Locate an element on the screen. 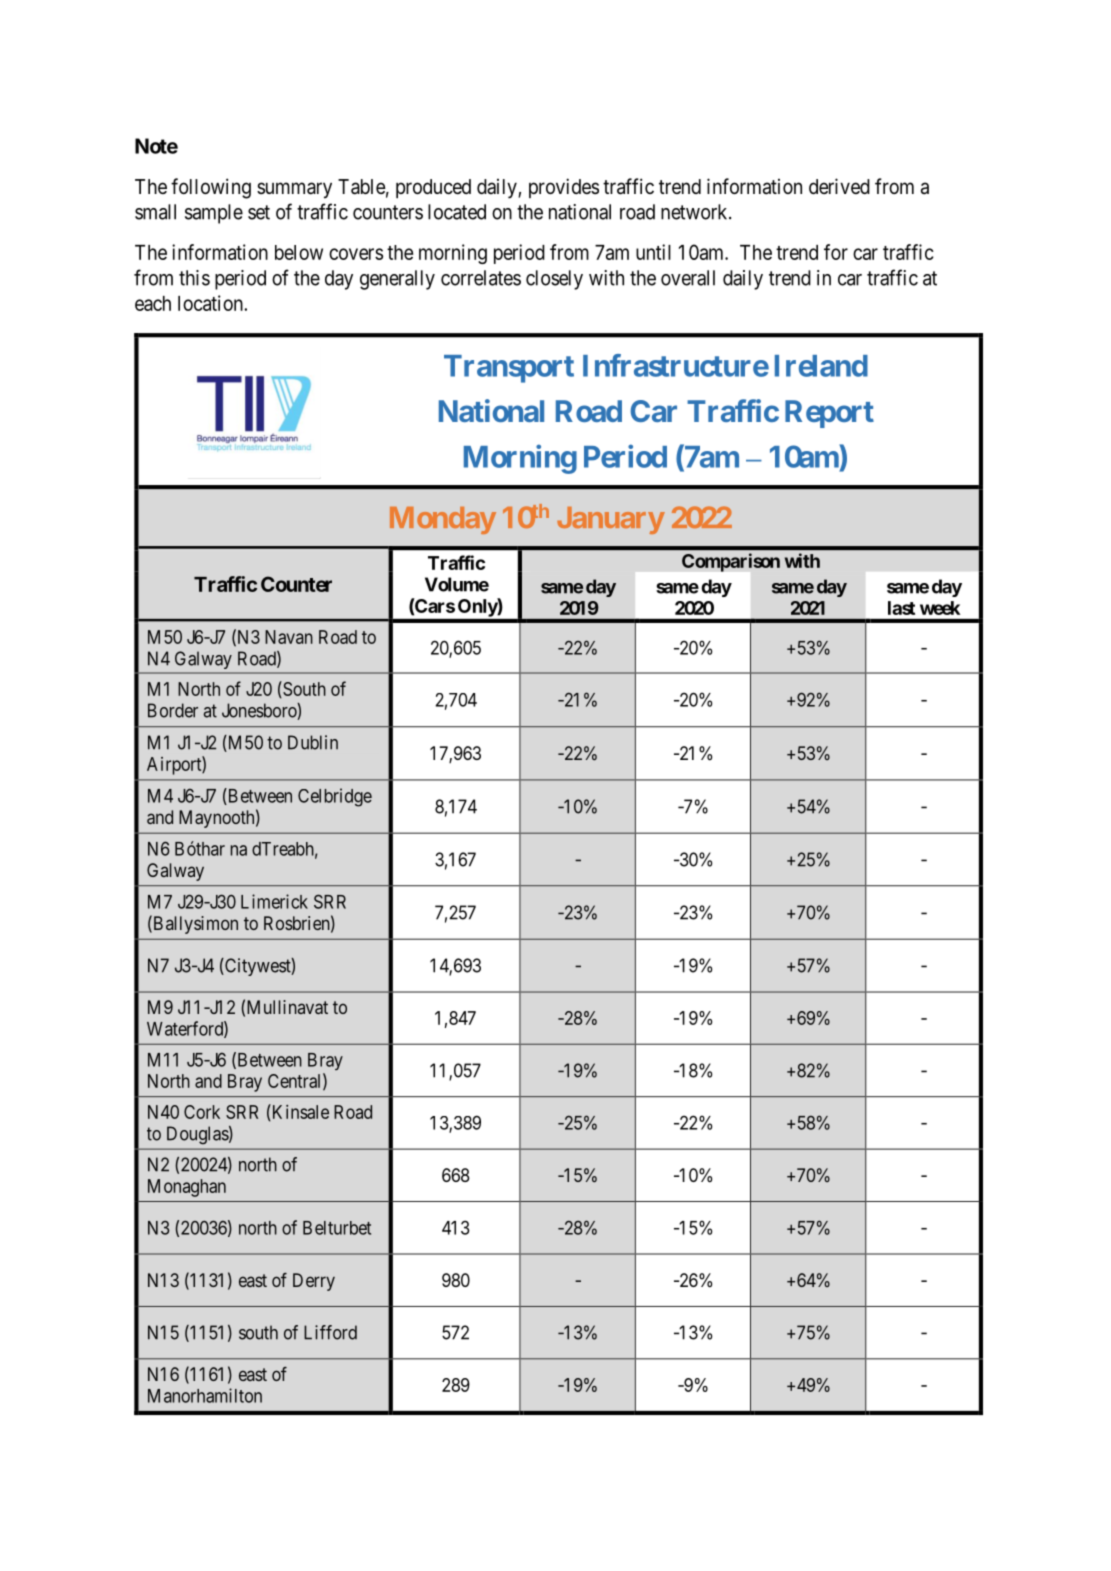  provides is located at coordinates (564, 188).
